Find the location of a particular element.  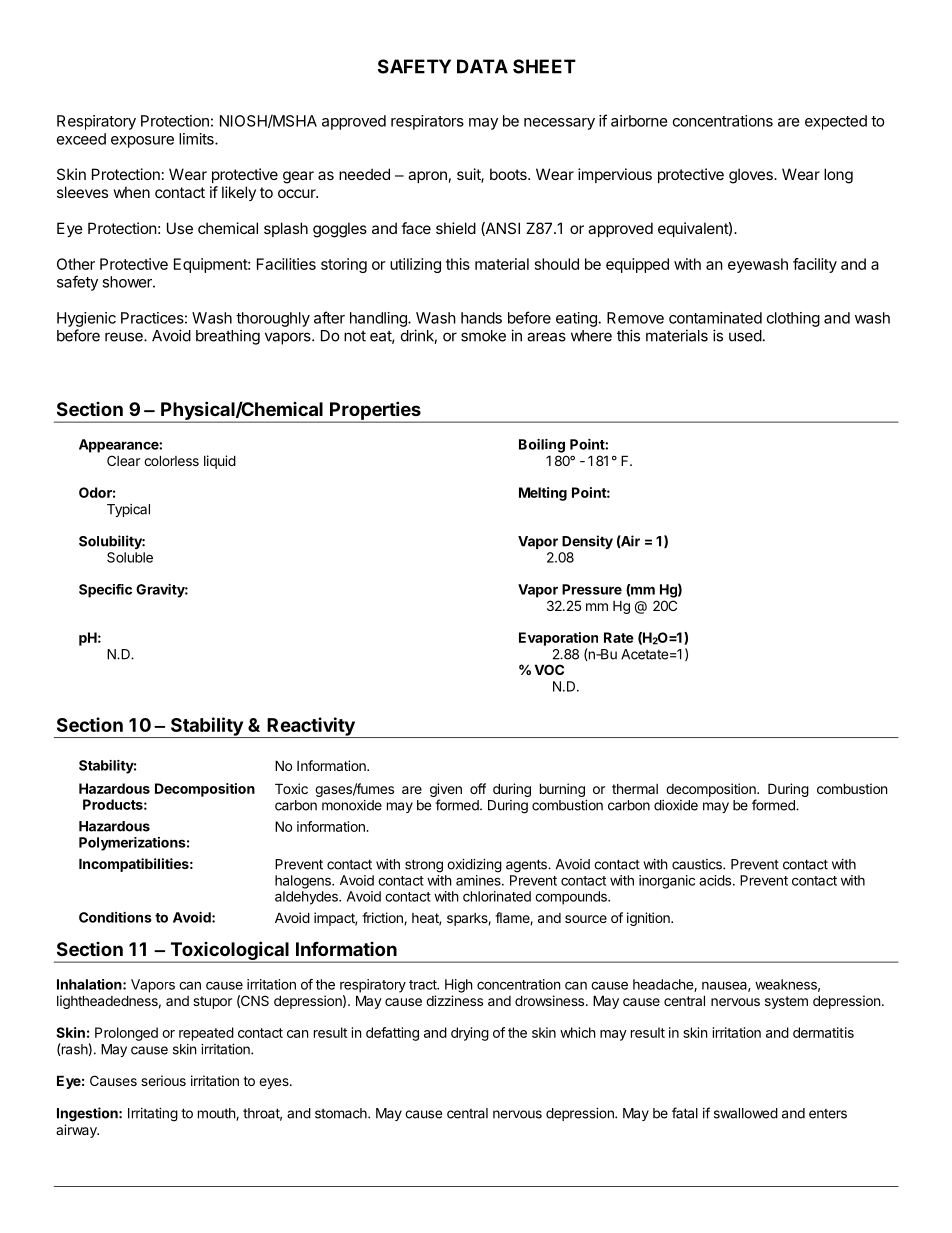

used is located at coordinates (745, 336).
